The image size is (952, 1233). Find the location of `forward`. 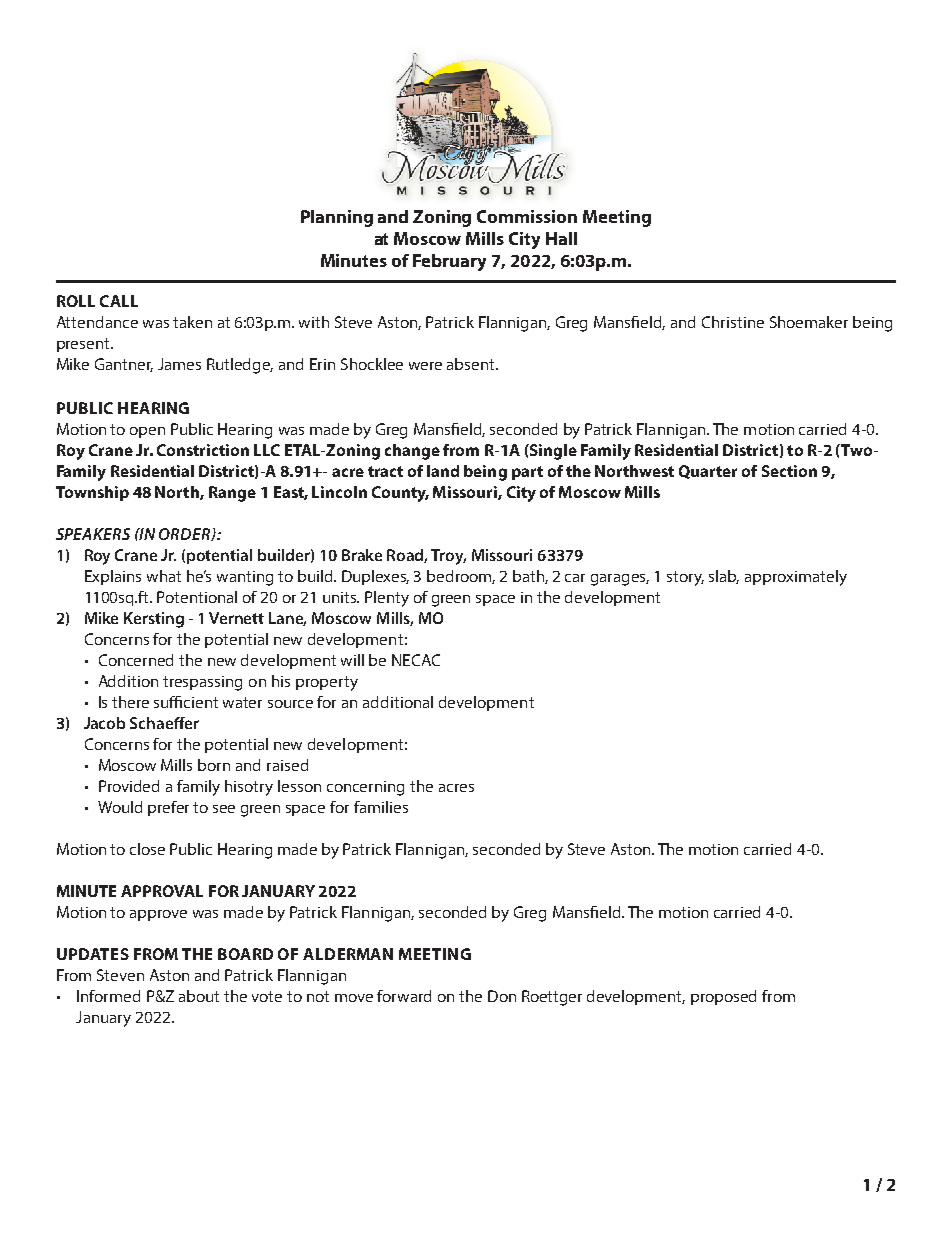

forward is located at coordinates (404, 996).
